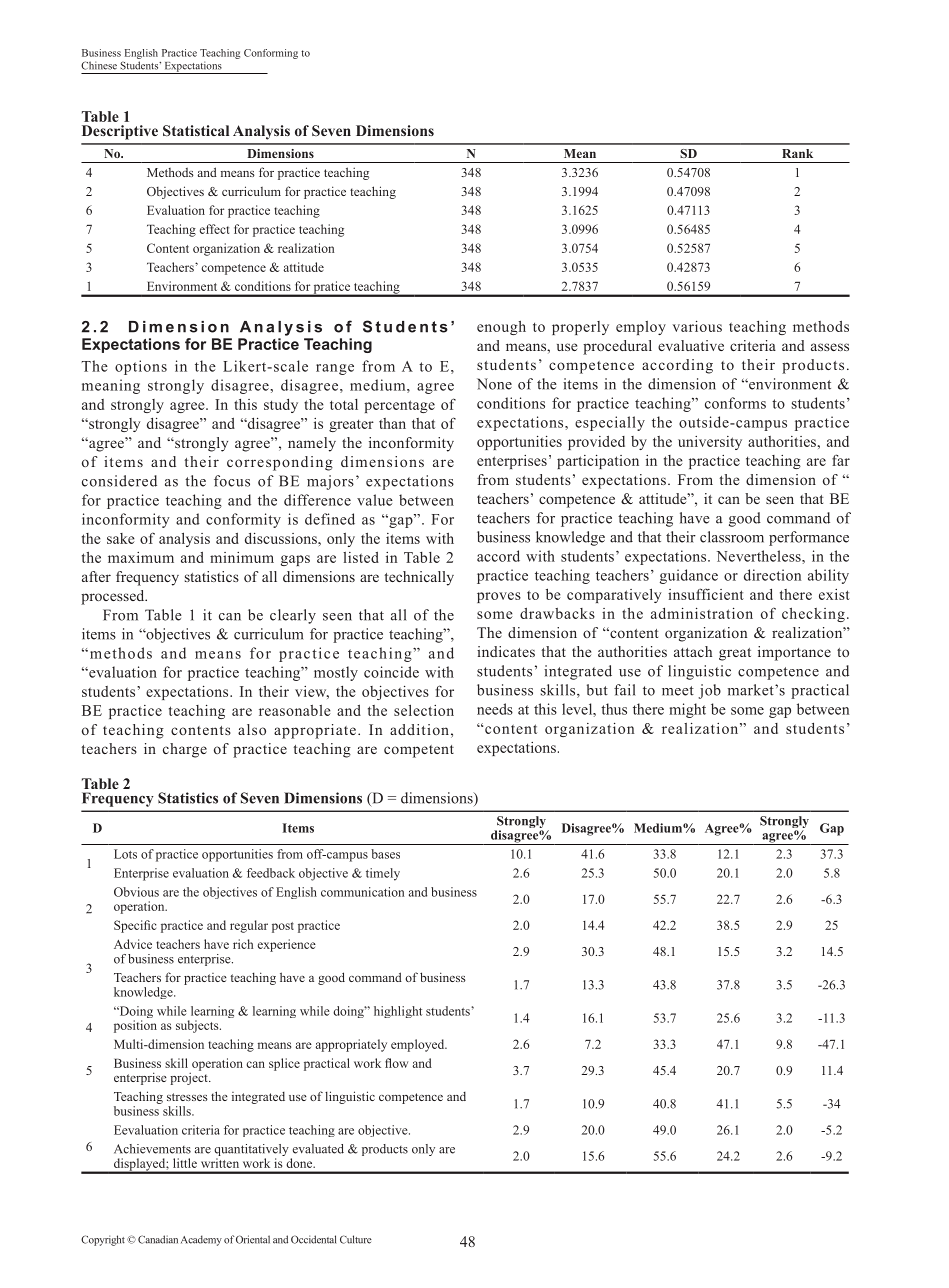  I want to click on Academy, so click(201, 1240).
